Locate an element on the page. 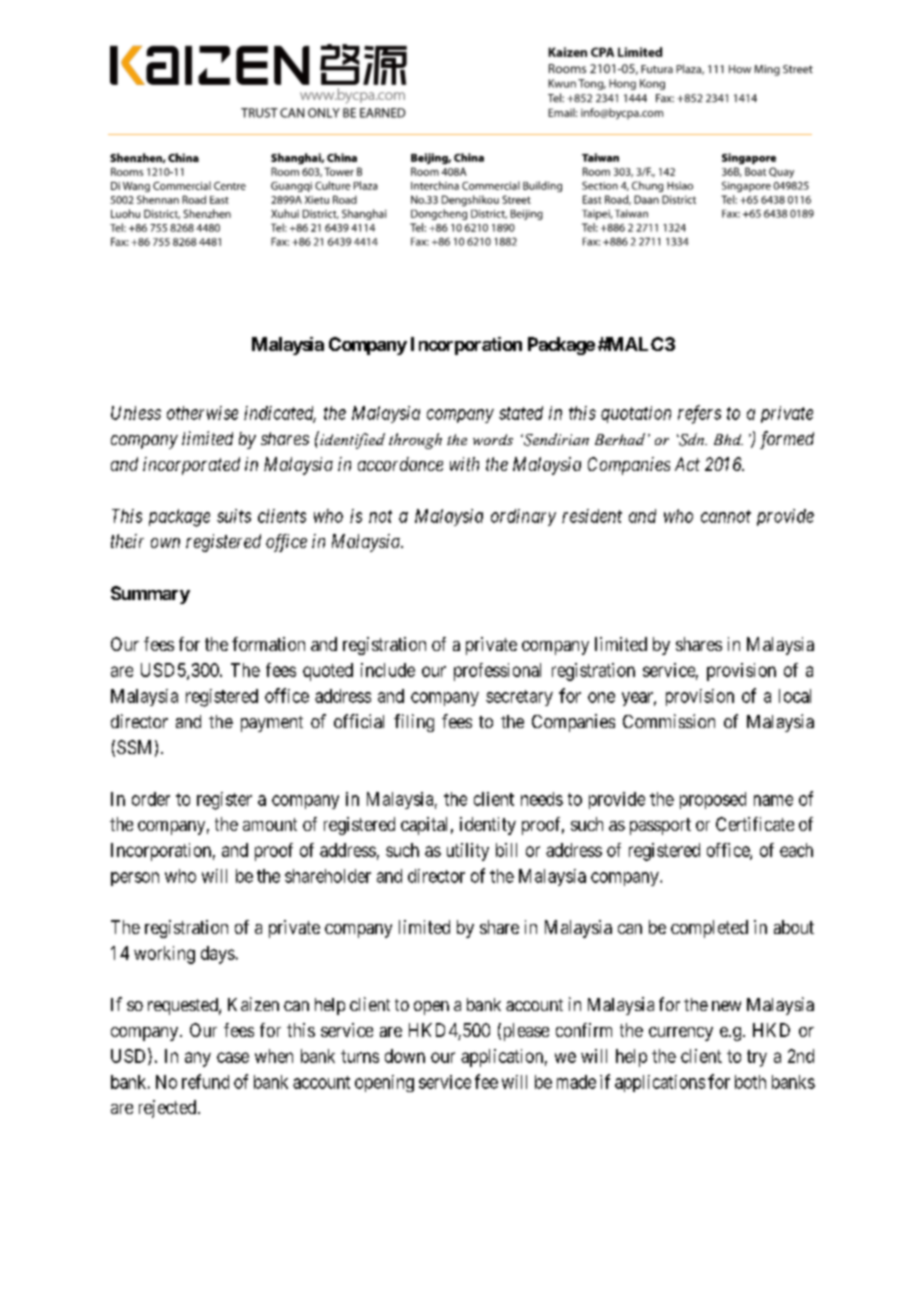 The image size is (924, 1308). refers is located at coordinates (699, 414).
